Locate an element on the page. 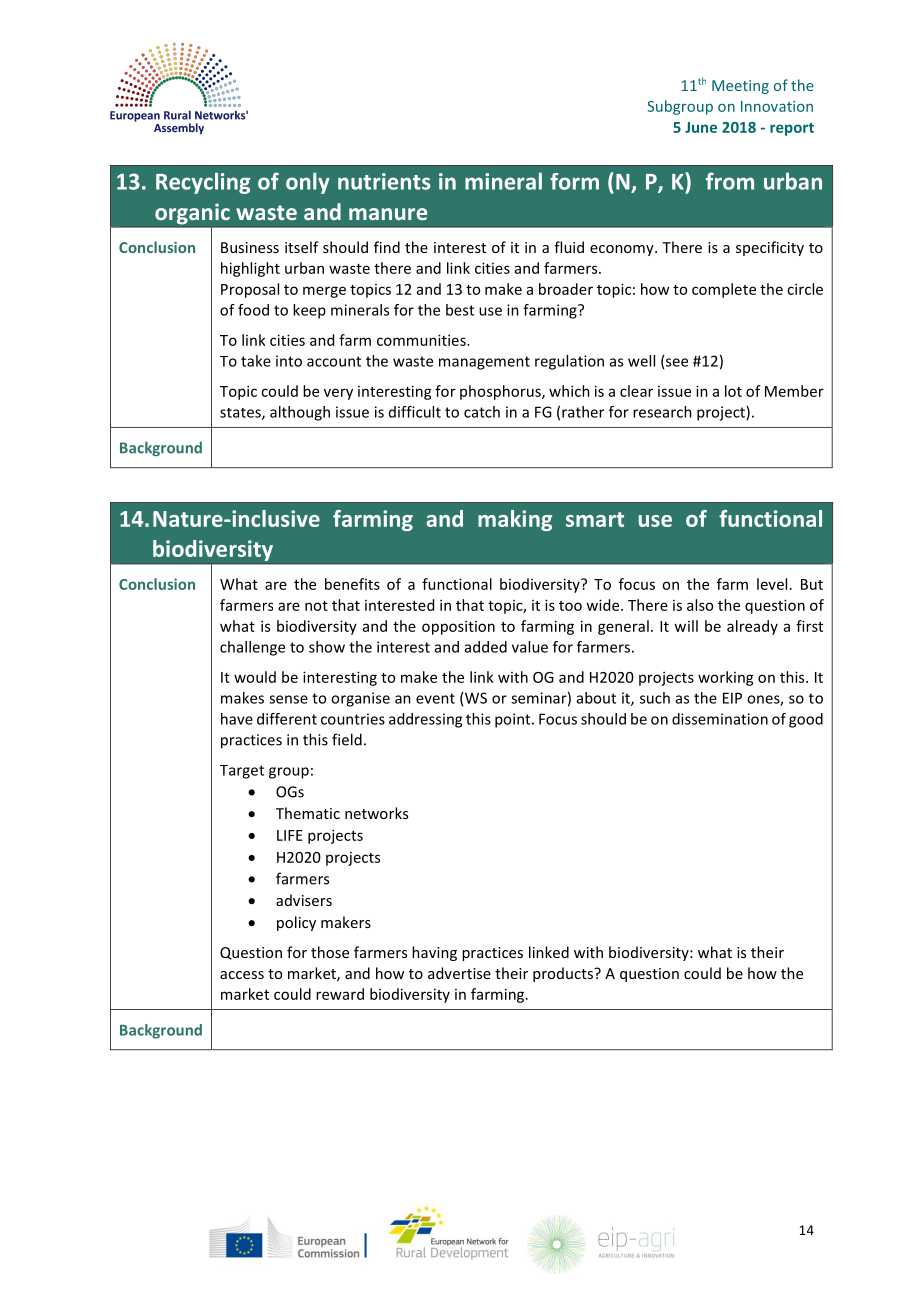 This document has height=1308, width=924. dissemination is located at coordinates (720, 719).
